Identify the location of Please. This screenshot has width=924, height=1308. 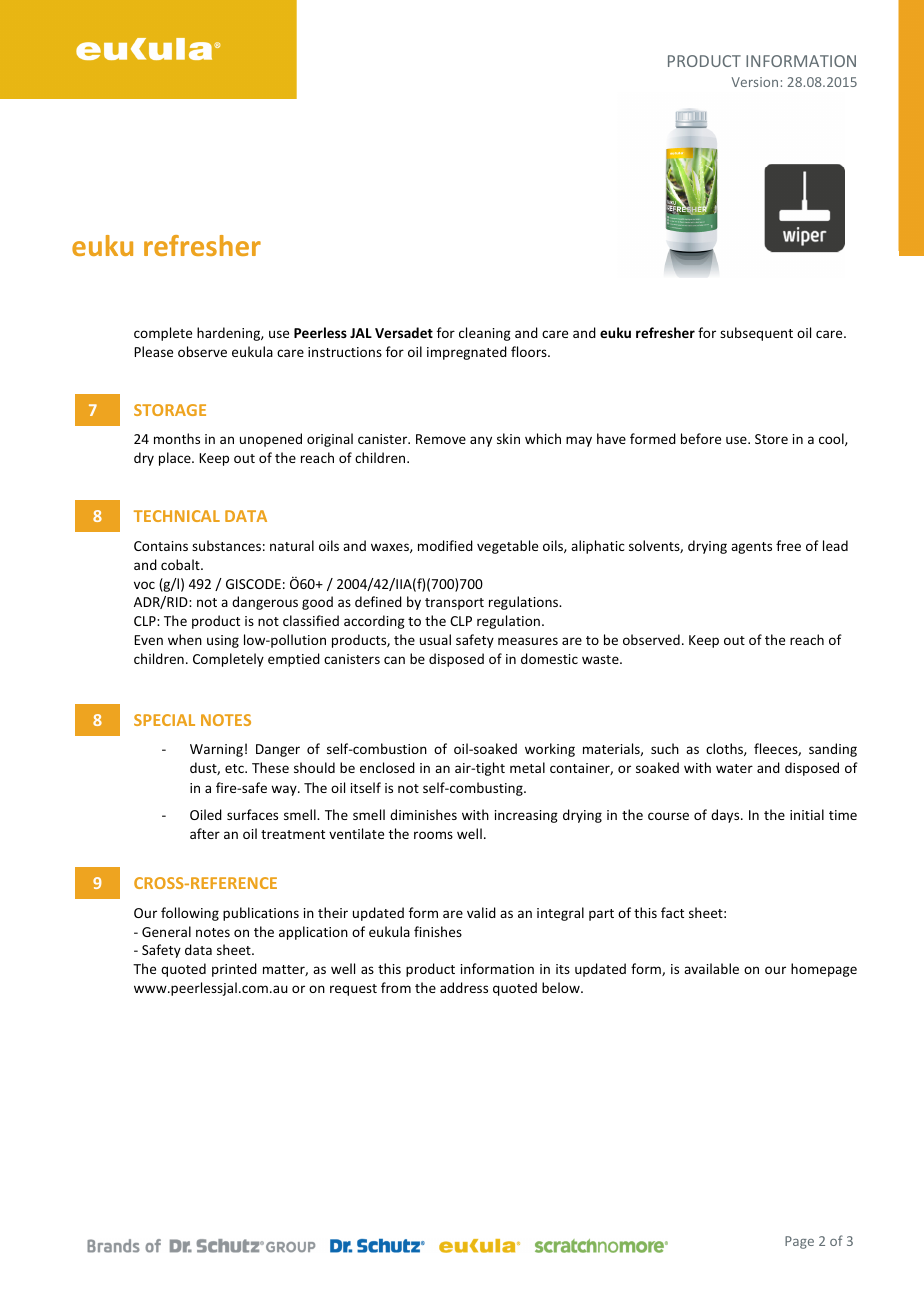
(153, 351).
